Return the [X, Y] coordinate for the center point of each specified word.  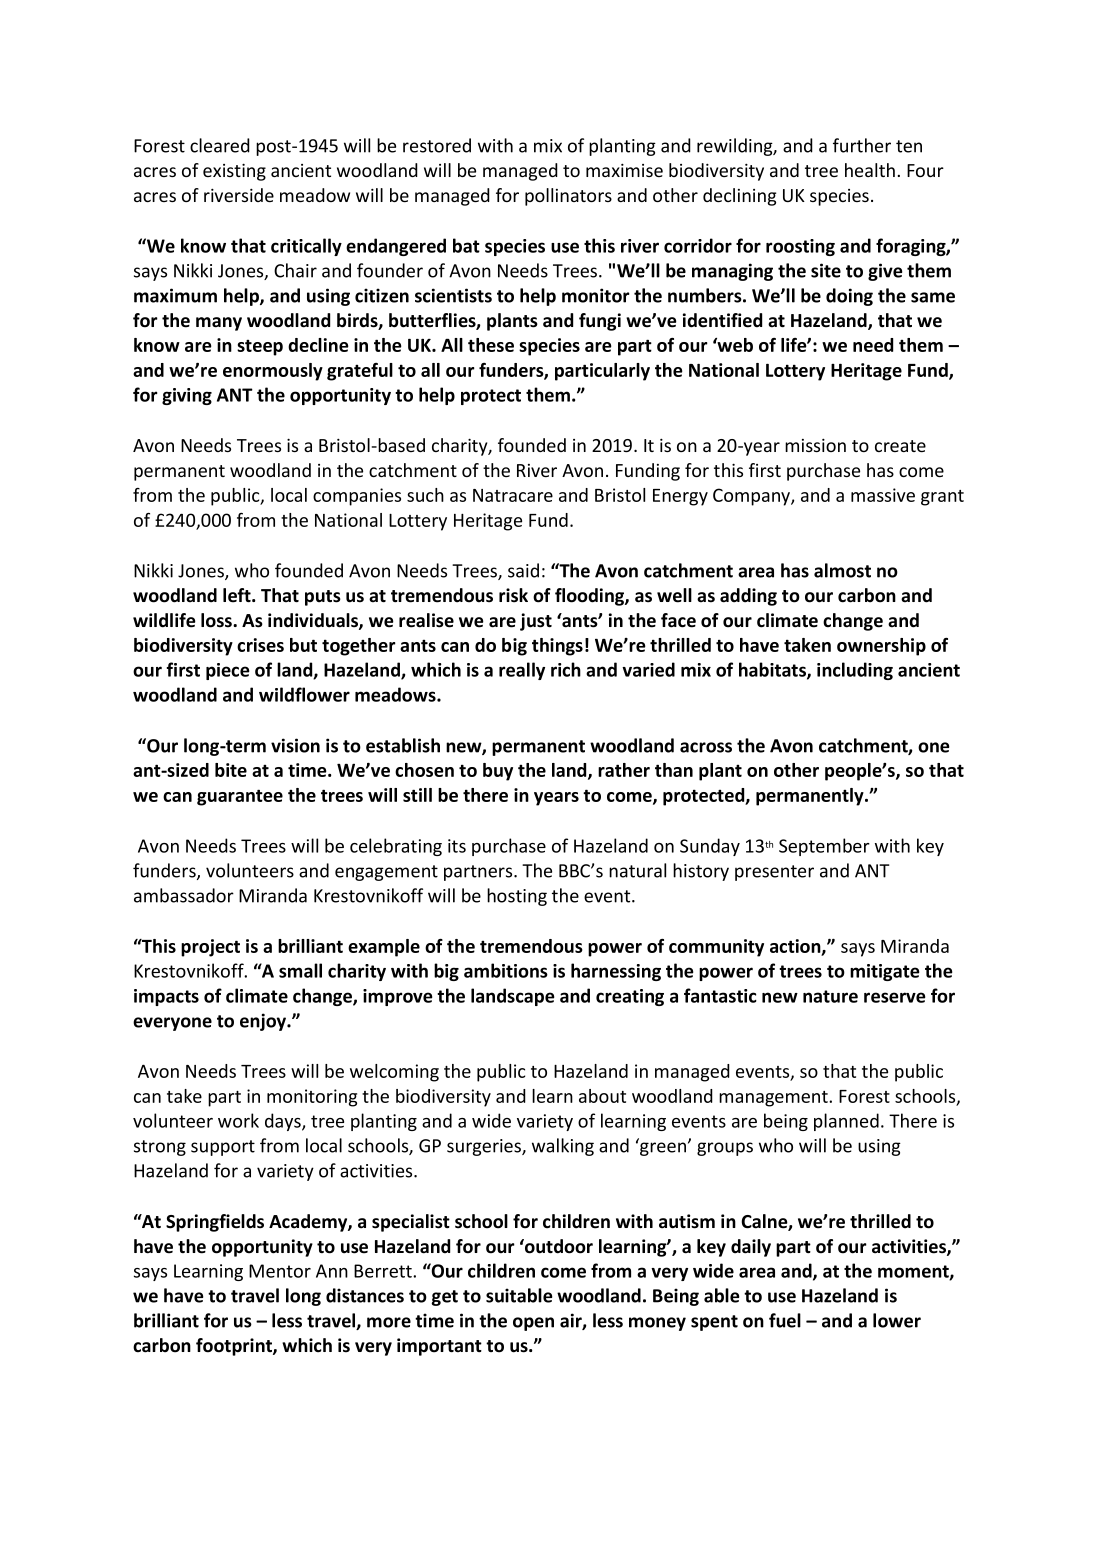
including [855, 671]
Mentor [280, 1271]
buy [498, 772]
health [870, 170]
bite [231, 770]
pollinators [568, 197]
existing [234, 172]
